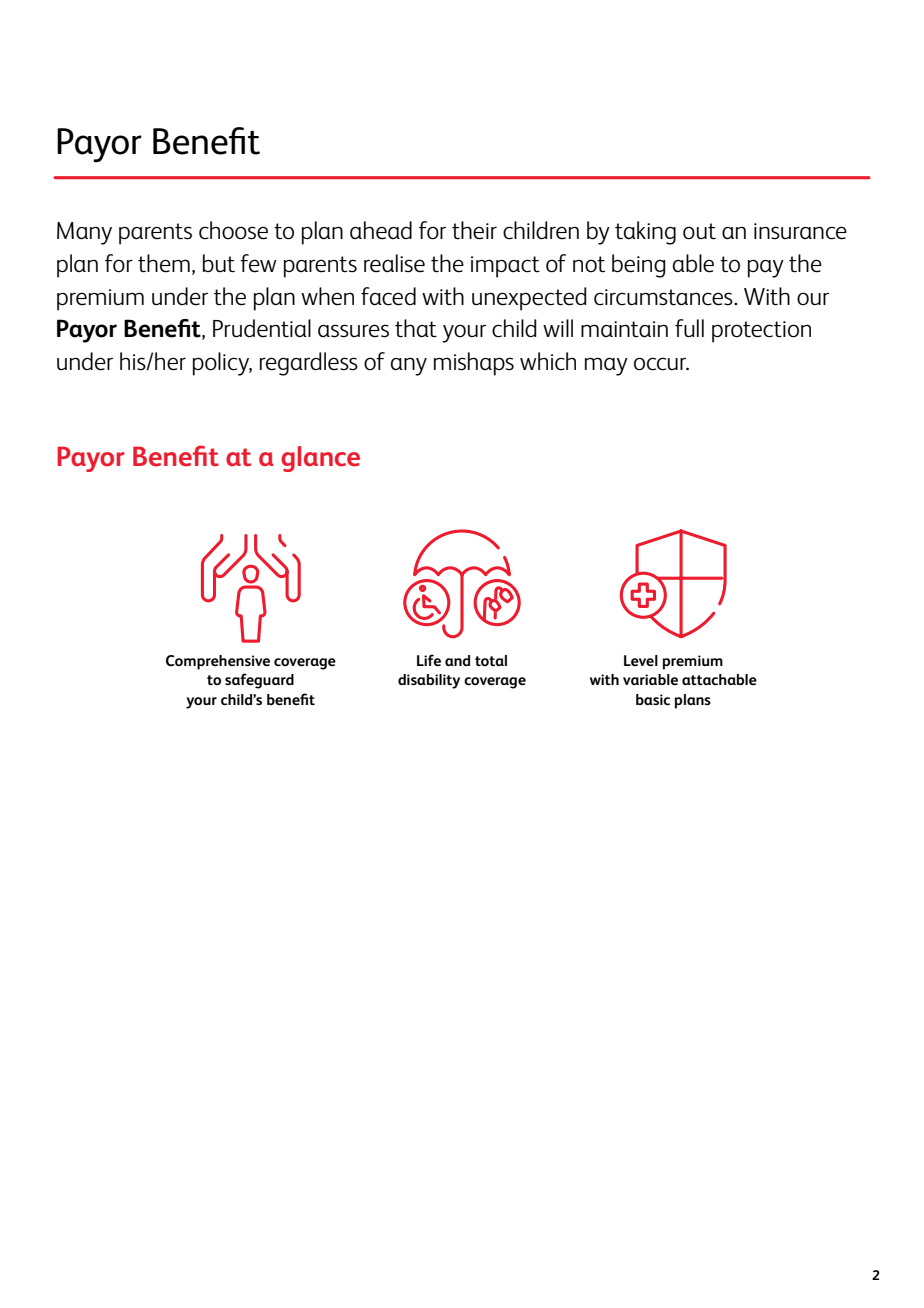 The width and height of the document is (924, 1308). I want to click on Level, so click(641, 660).
